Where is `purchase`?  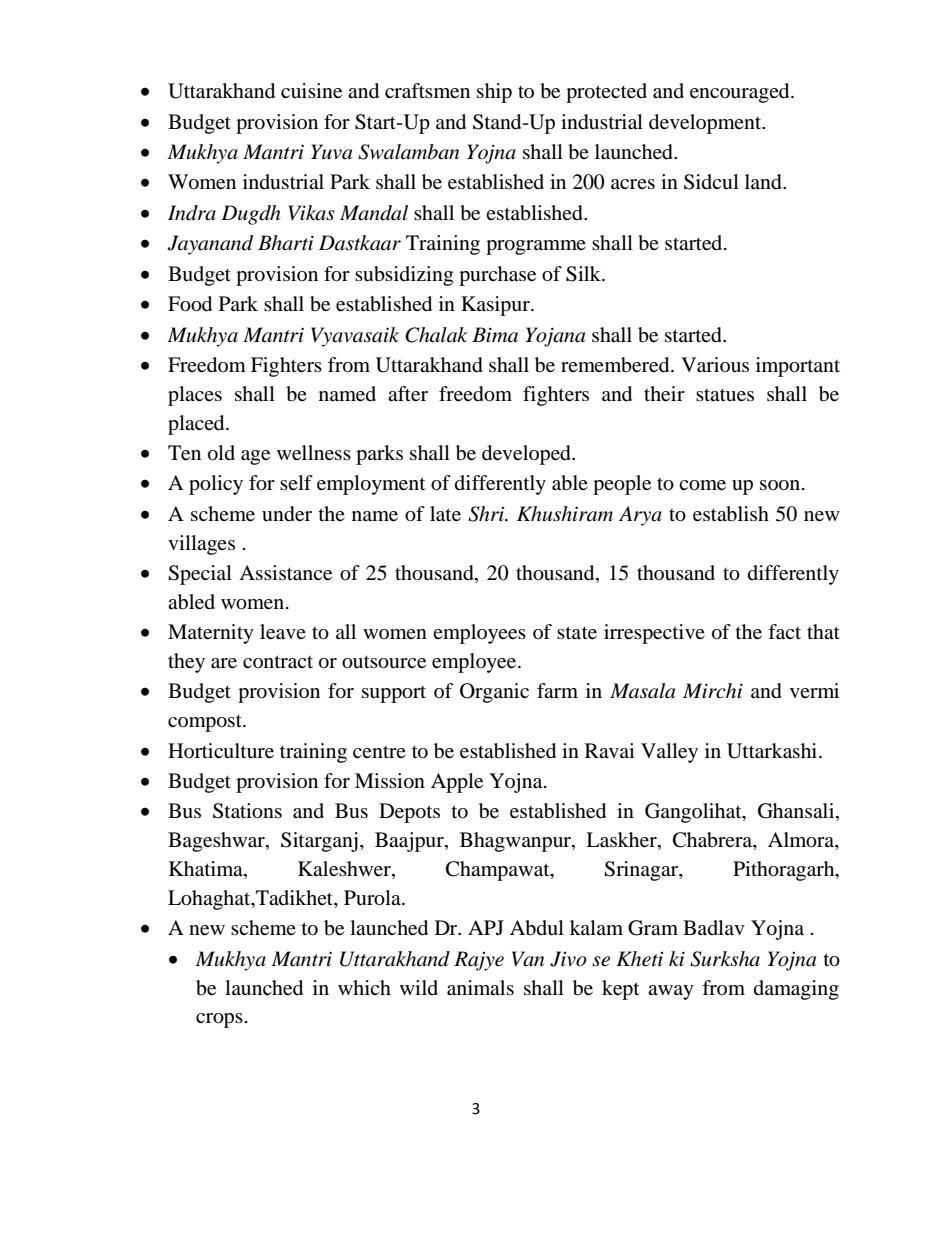
purchase is located at coordinates (497, 276).
